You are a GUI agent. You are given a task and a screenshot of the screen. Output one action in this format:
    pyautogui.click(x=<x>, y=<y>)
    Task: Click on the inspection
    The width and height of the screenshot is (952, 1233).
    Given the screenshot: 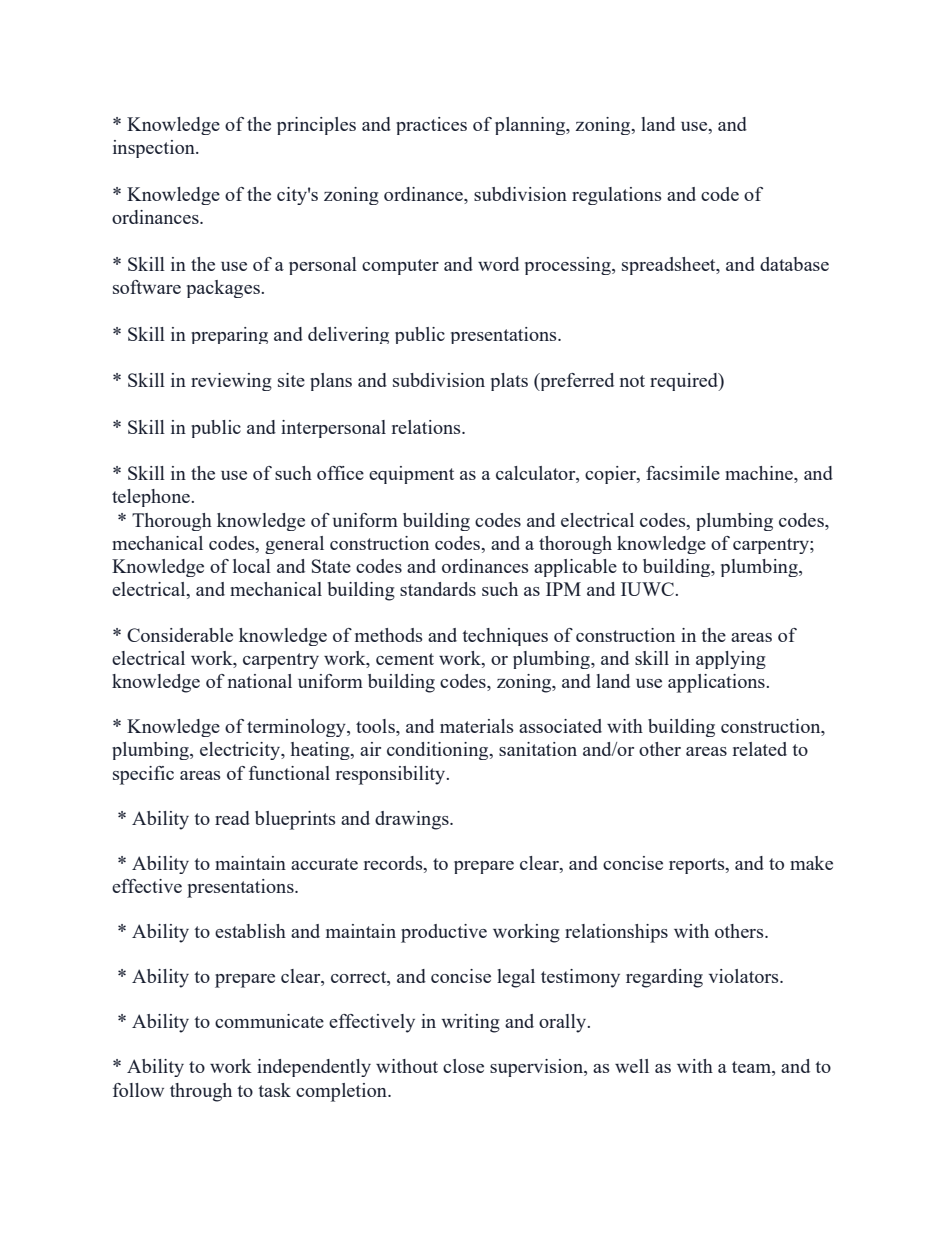 What is the action you would take?
    pyautogui.click(x=155, y=149)
